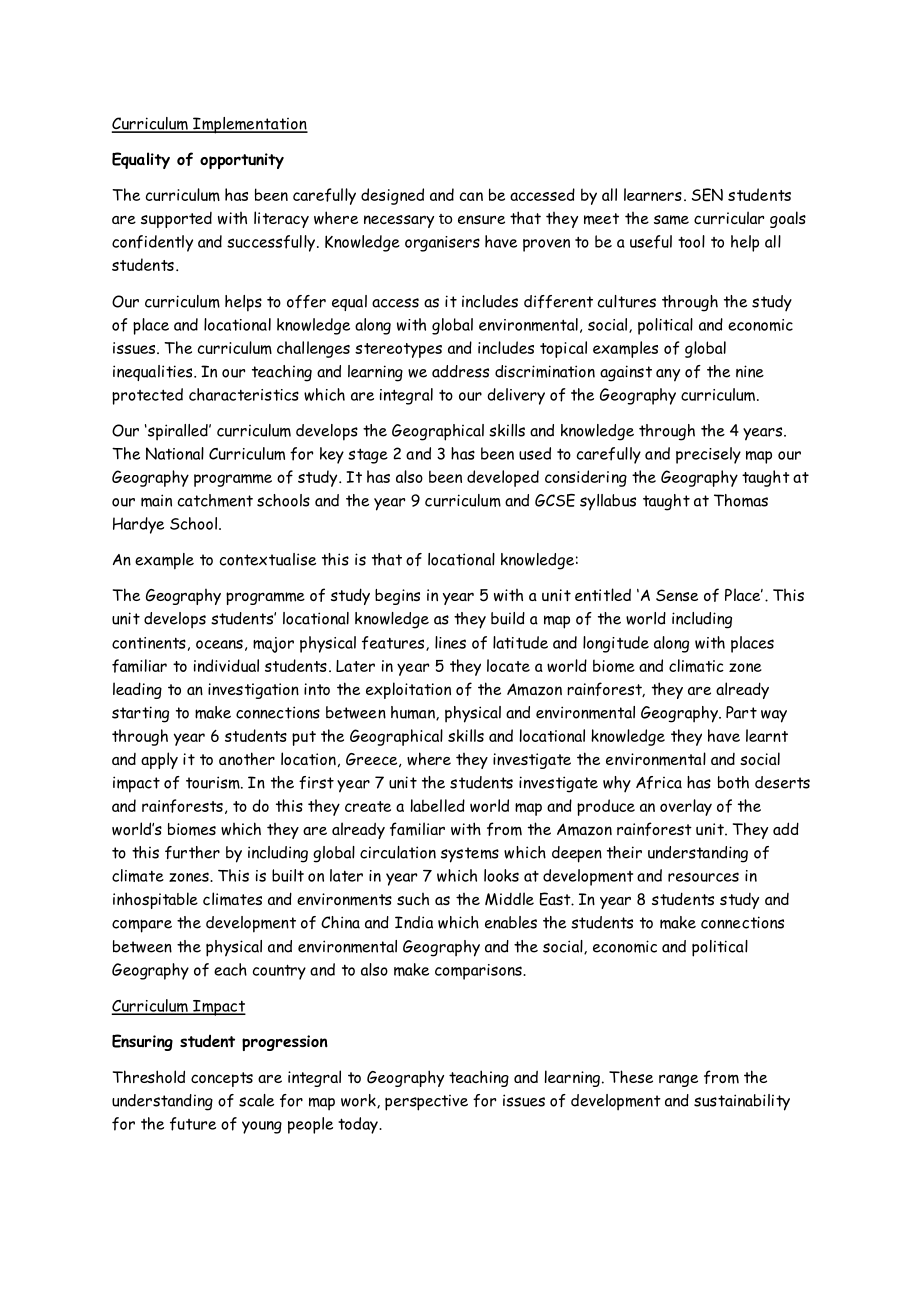 The width and height of the page is (924, 1308). What do you see at coordinates (450, 642) in the page?
I see `lines` at bounding box center [450, 642].
